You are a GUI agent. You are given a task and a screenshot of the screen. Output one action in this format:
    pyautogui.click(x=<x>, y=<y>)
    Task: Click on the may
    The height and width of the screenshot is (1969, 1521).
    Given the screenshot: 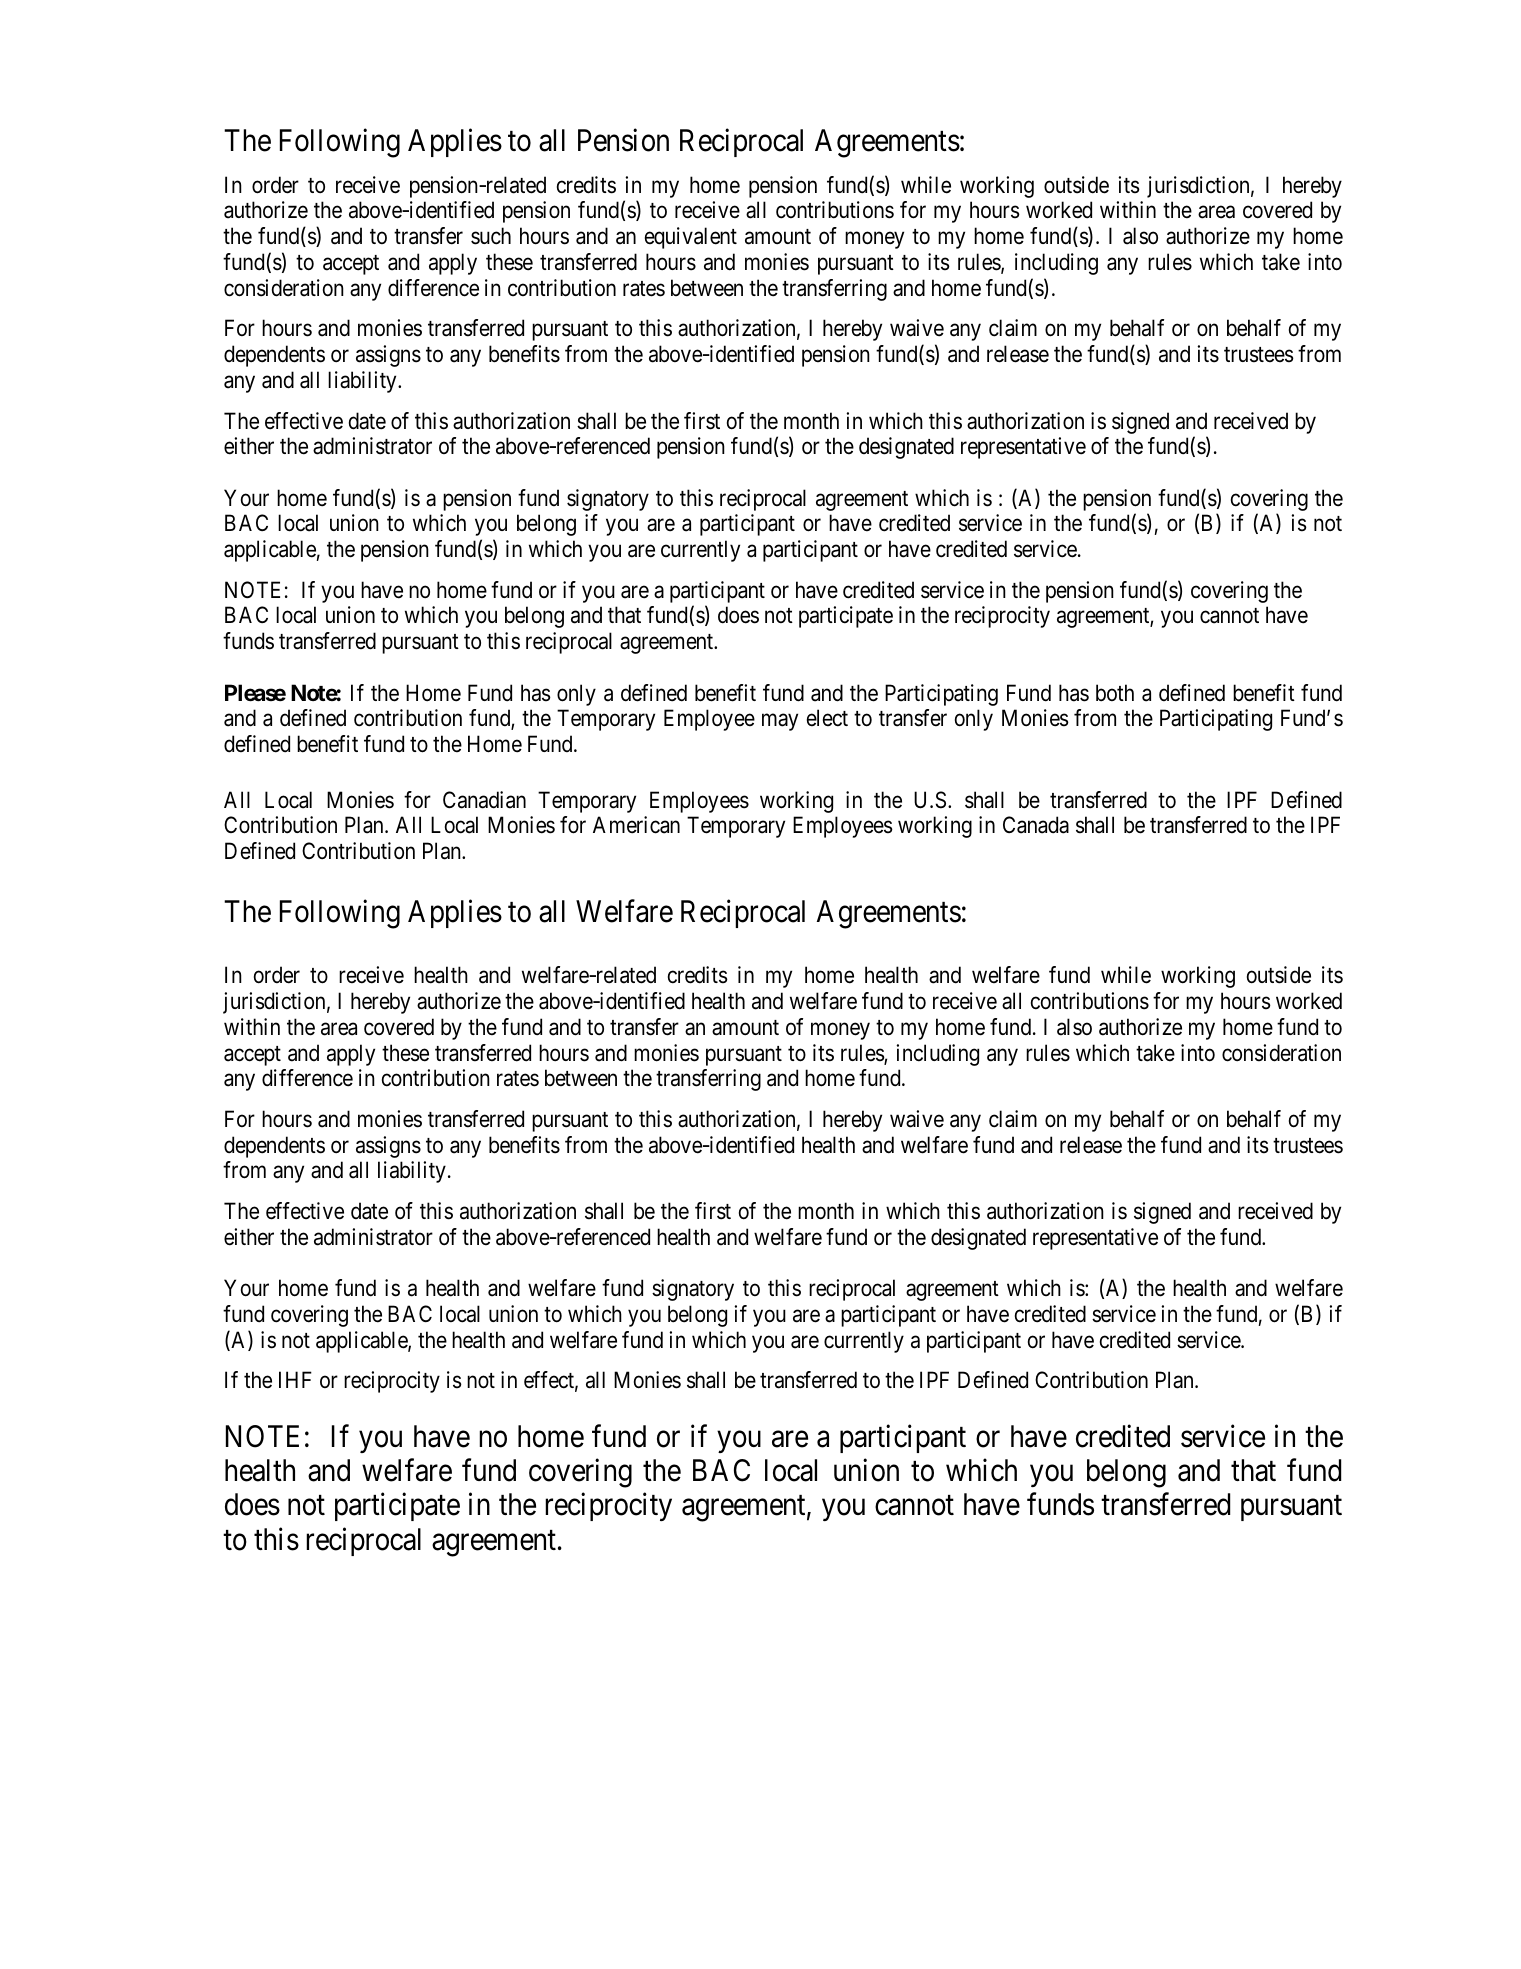 What is the action you would take?
    pyautogui.click(x=780, y=722)
